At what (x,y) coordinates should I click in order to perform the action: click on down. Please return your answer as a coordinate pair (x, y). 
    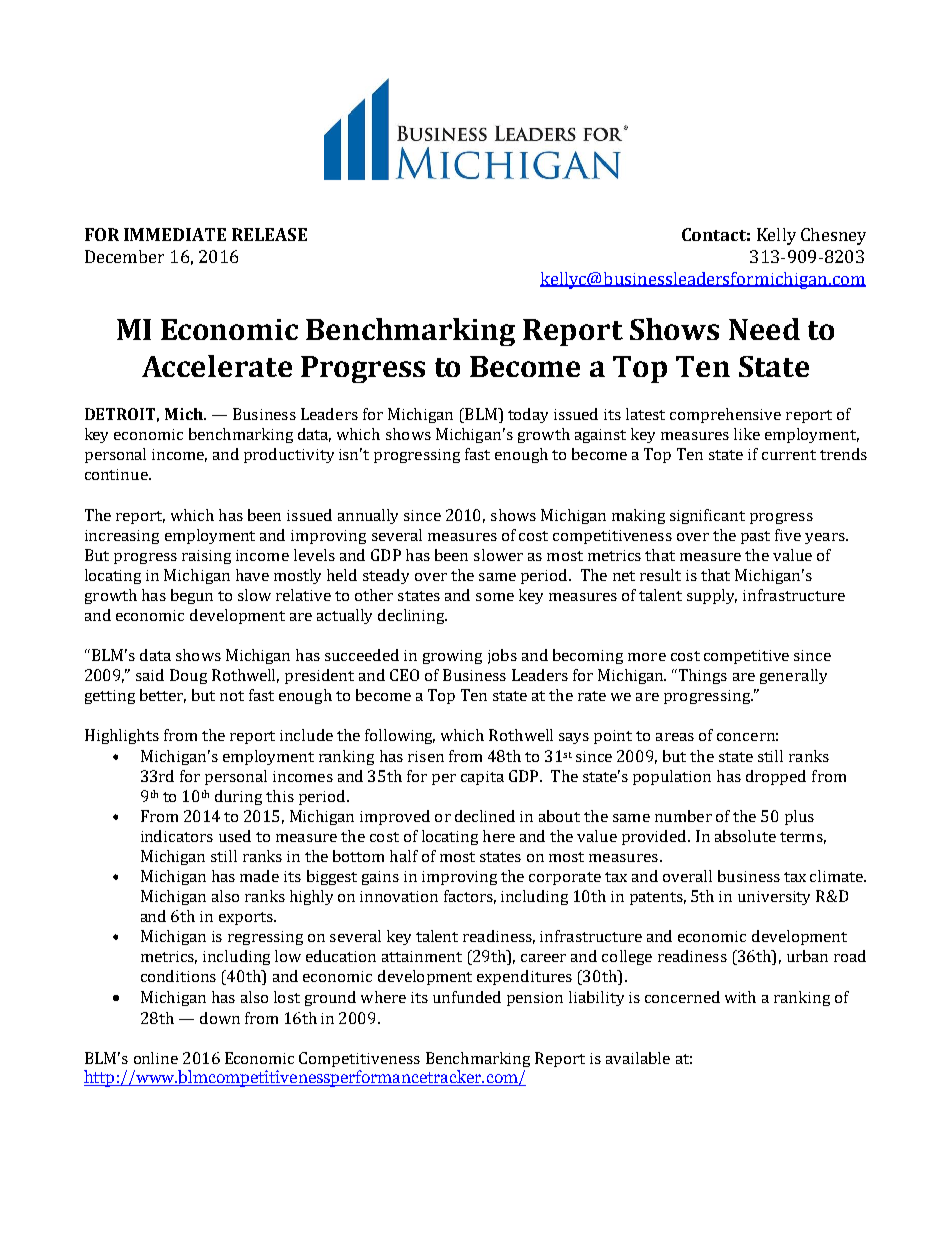
    Looking at the image, I should click on (220, 1018).
